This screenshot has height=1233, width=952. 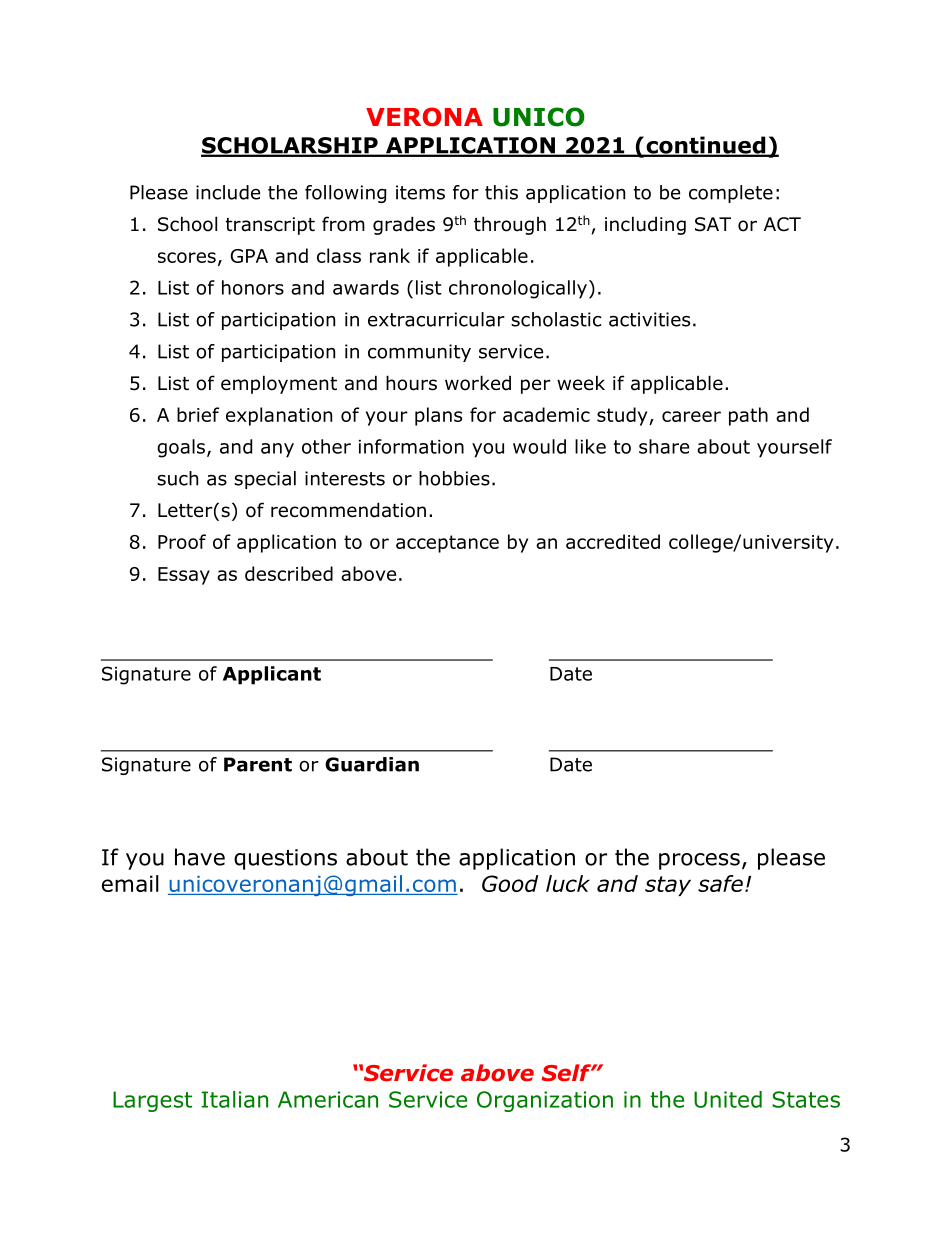 I want to click on Guardian, so click(x=372, y=764).
